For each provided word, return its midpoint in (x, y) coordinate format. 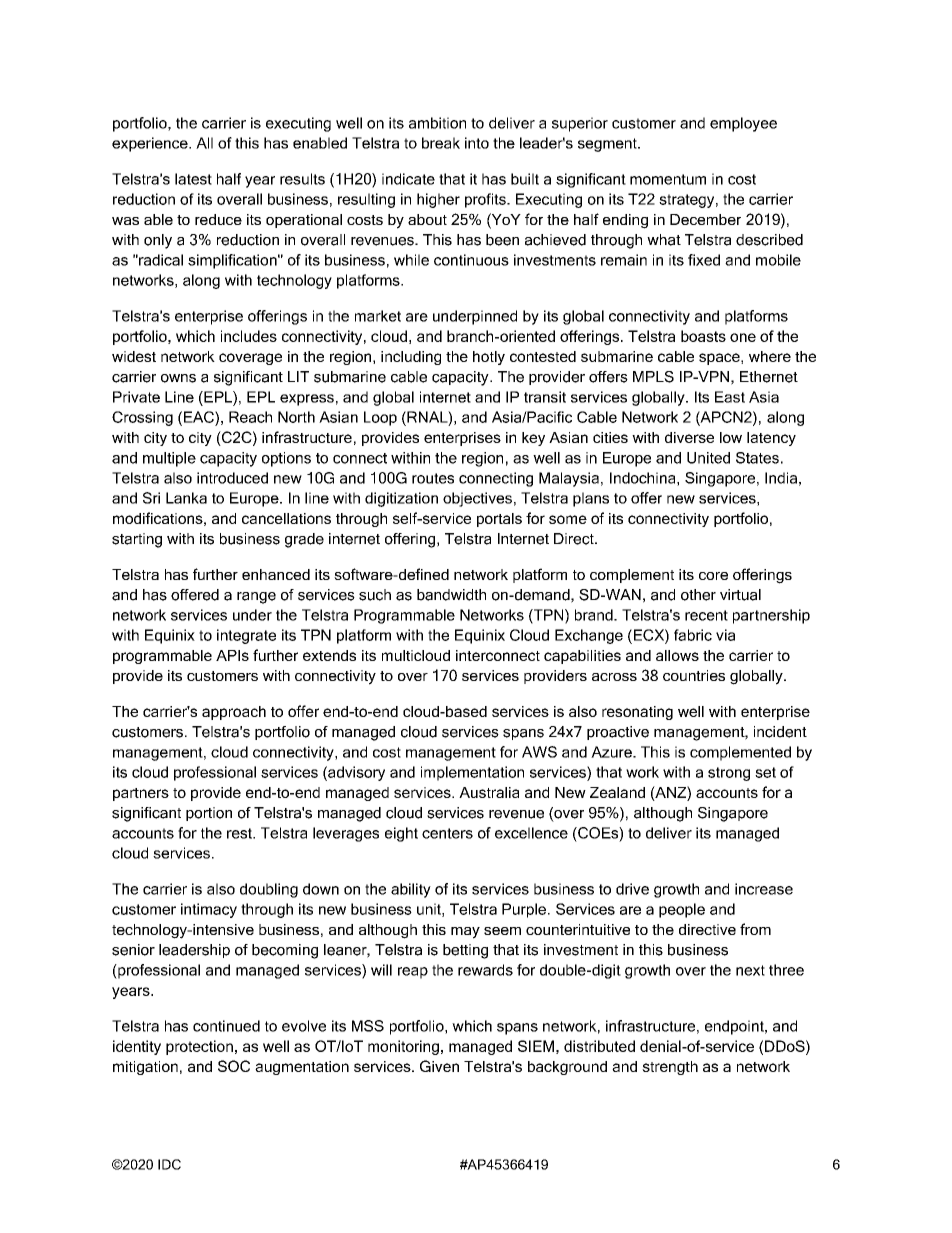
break (441, 143)
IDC (169, 1164)
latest (193, 179)
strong (729, 774)
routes (433, 478)
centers (447, 833)
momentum (668, 179)
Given (439, 1066)
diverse (689, 437)
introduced (232, 478)
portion (209, 814)
